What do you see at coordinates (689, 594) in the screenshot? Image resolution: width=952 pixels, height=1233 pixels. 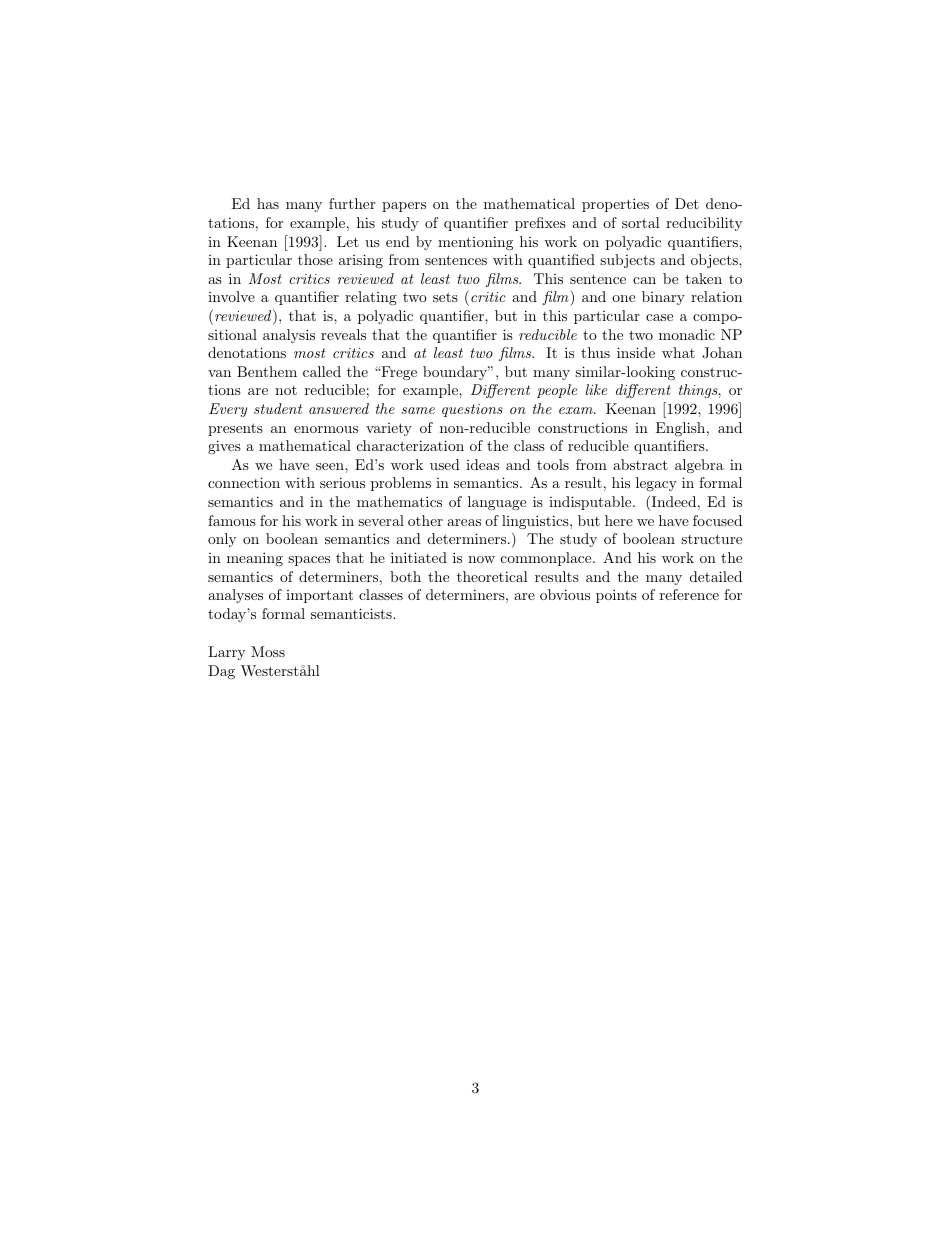 I see `reference` at bounding box center [689, 594].
